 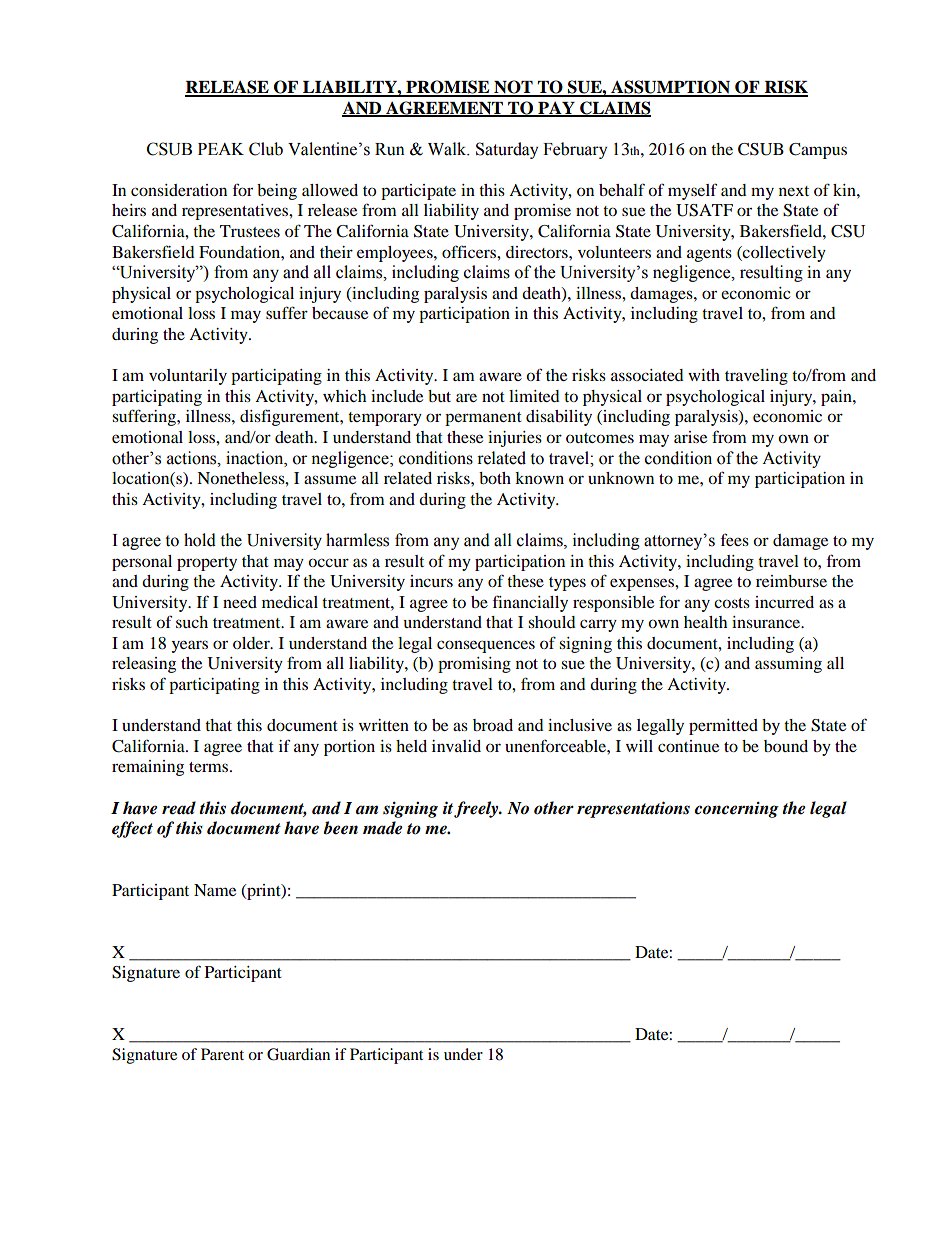 What do you see at coordinates (493, 725) in the screenshot?
I see `broad` at bounding box center [493, 725].
